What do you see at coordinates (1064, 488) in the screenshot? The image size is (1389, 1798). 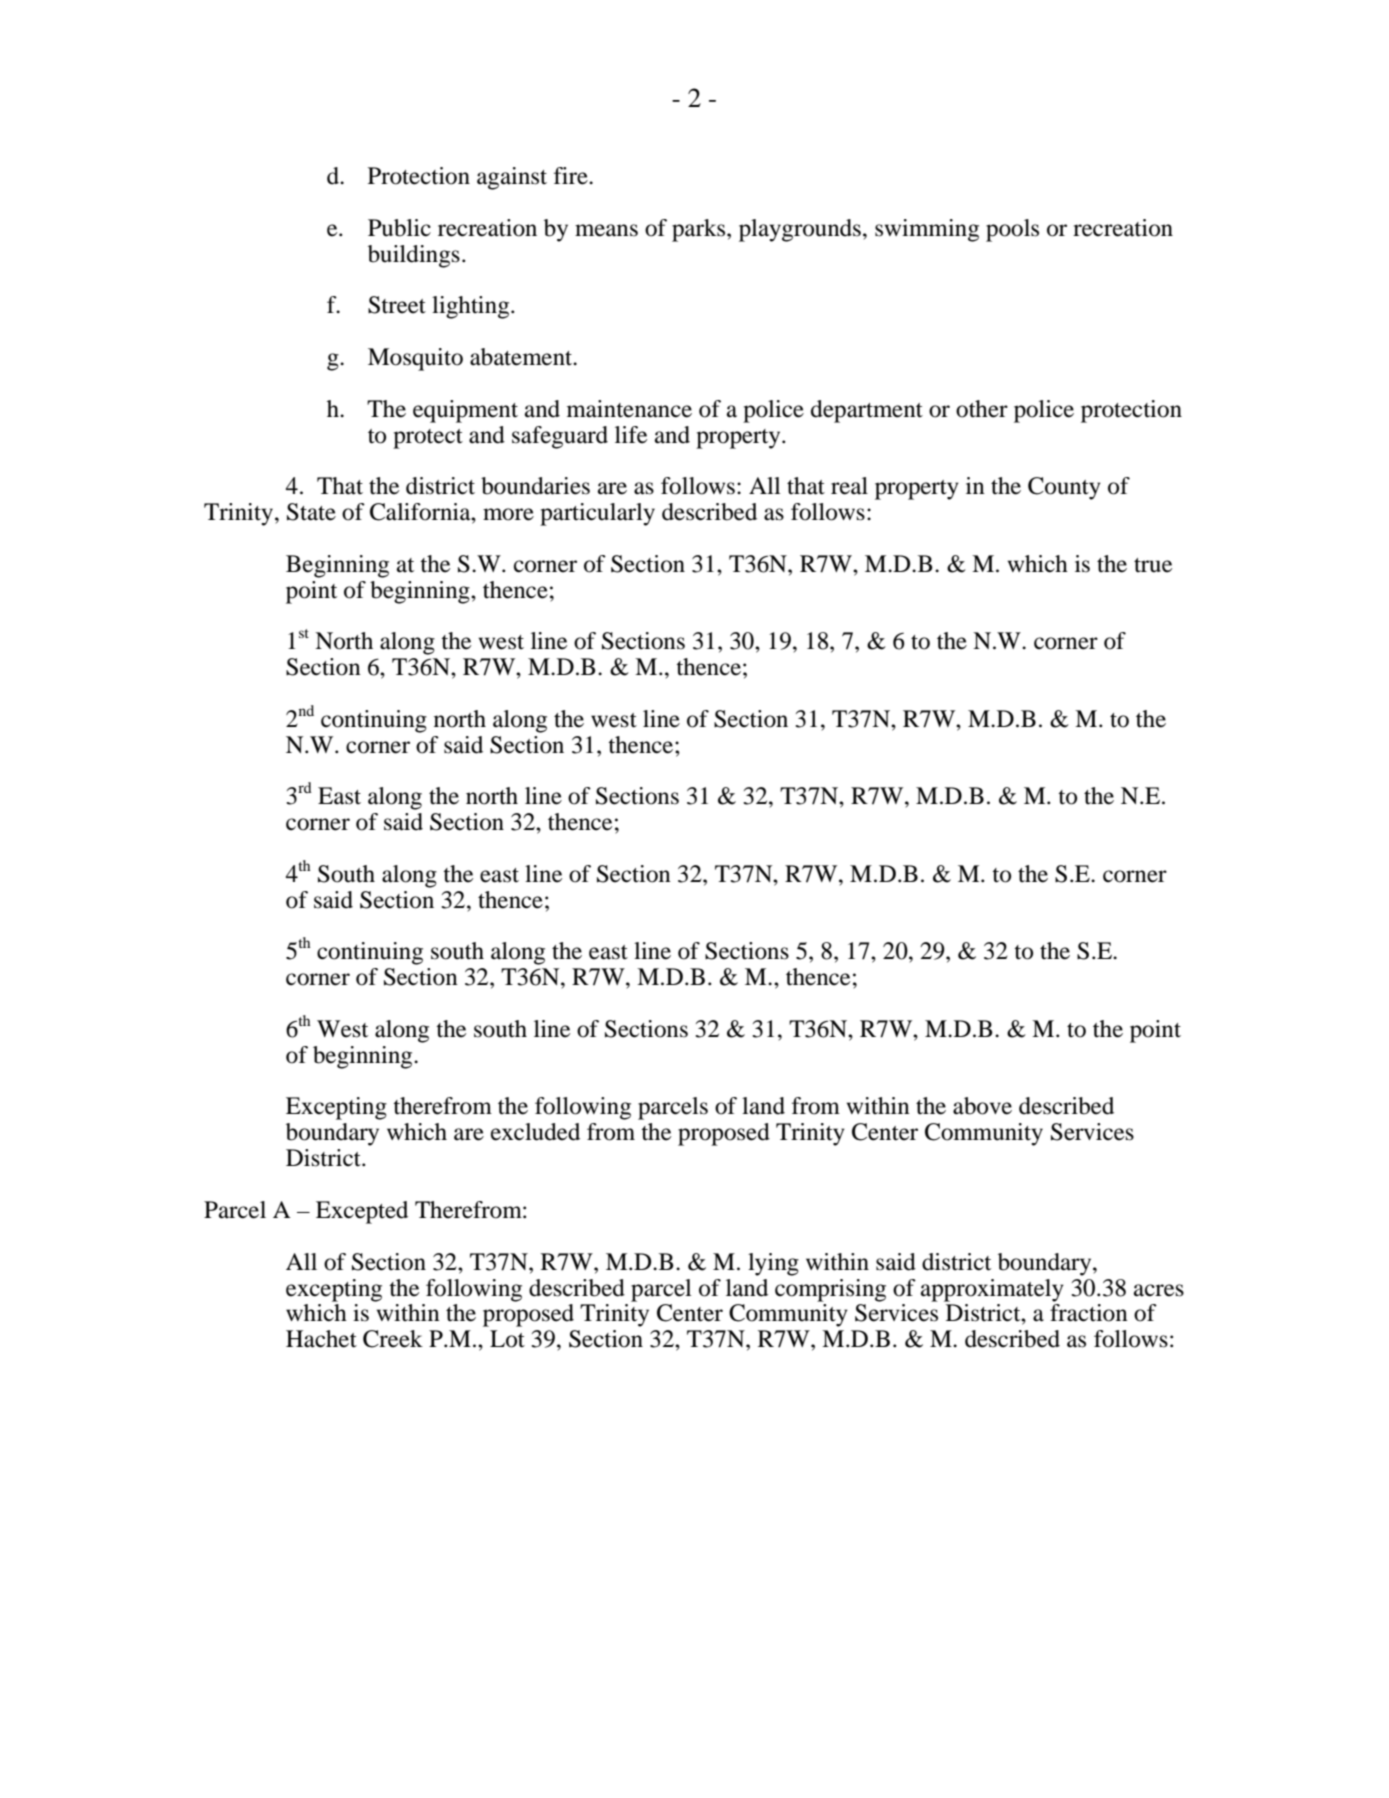 I see `County` at bounding box center [1064, 488].
